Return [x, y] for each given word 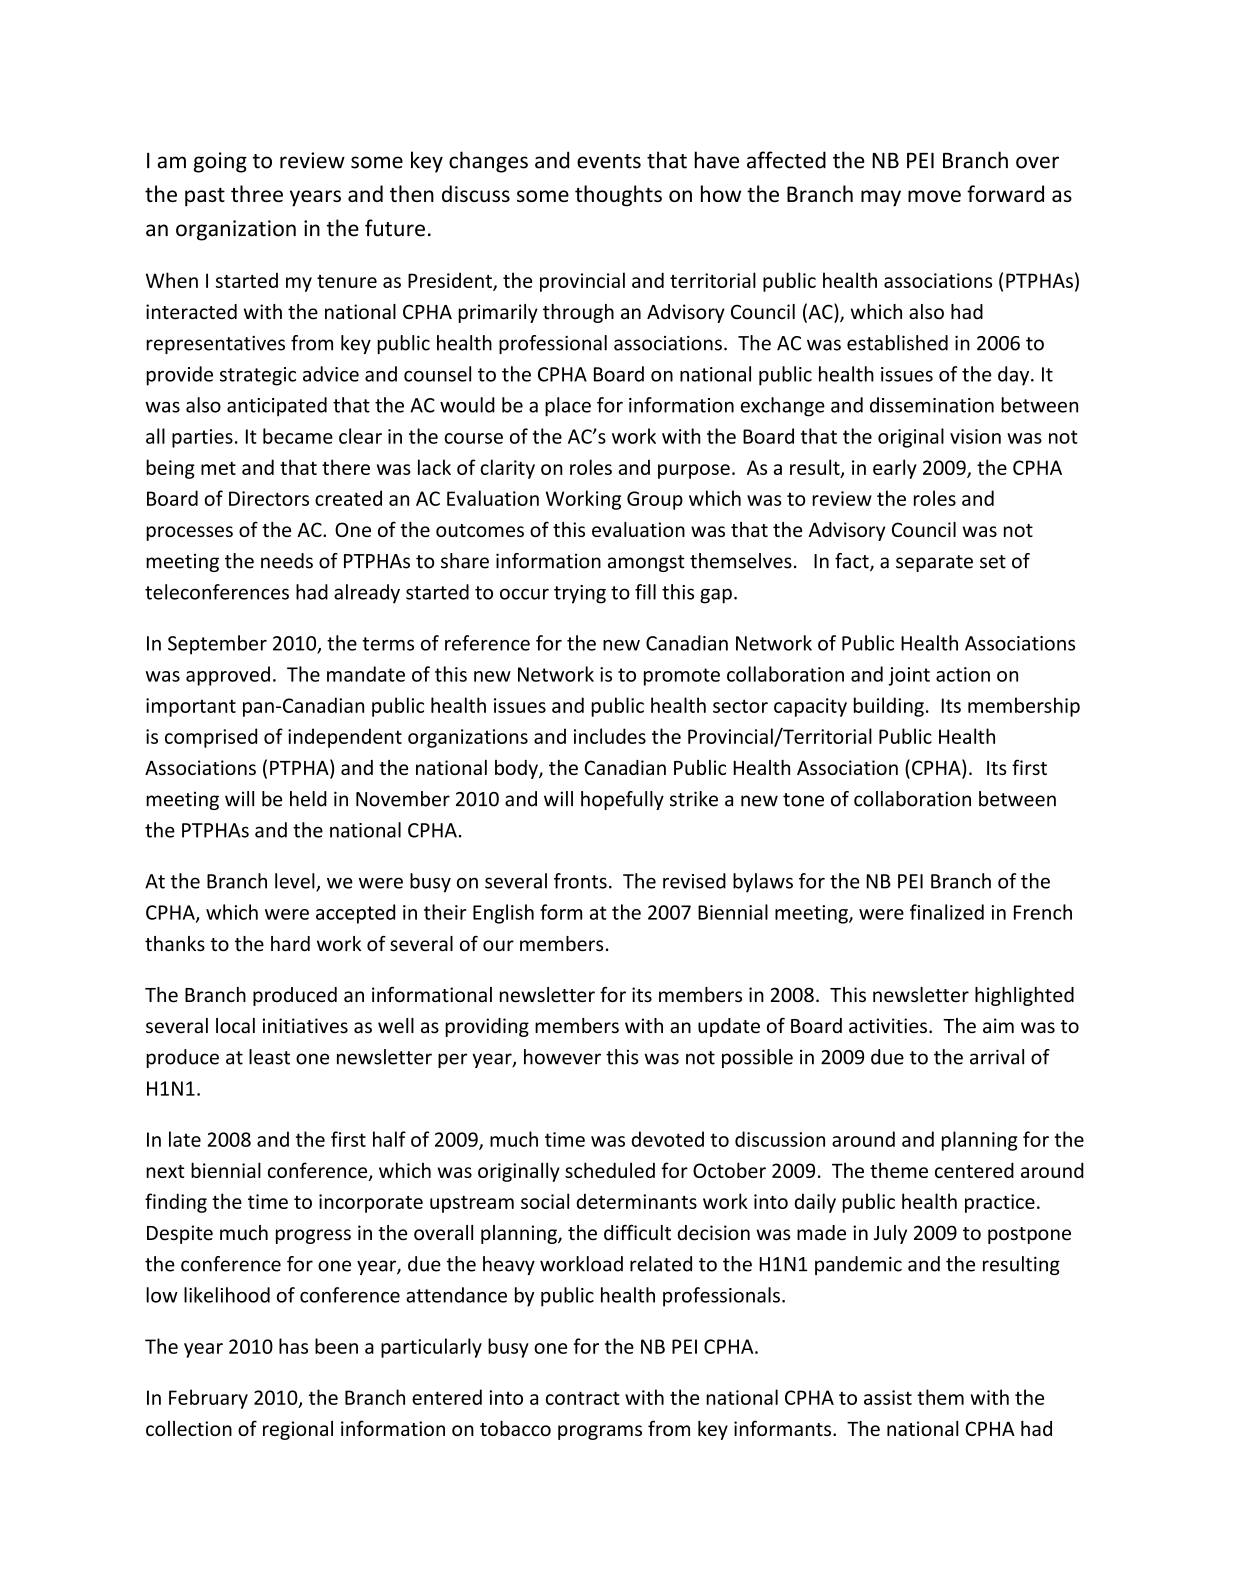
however [562, 1057]
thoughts [618, 196]
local [235, 1026]
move [934, 196]
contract [583, 1398]
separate [934, 563]
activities [888, 1026]
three [257, 193]
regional [298, 1430]
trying [580, 594]
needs [287, 561]
